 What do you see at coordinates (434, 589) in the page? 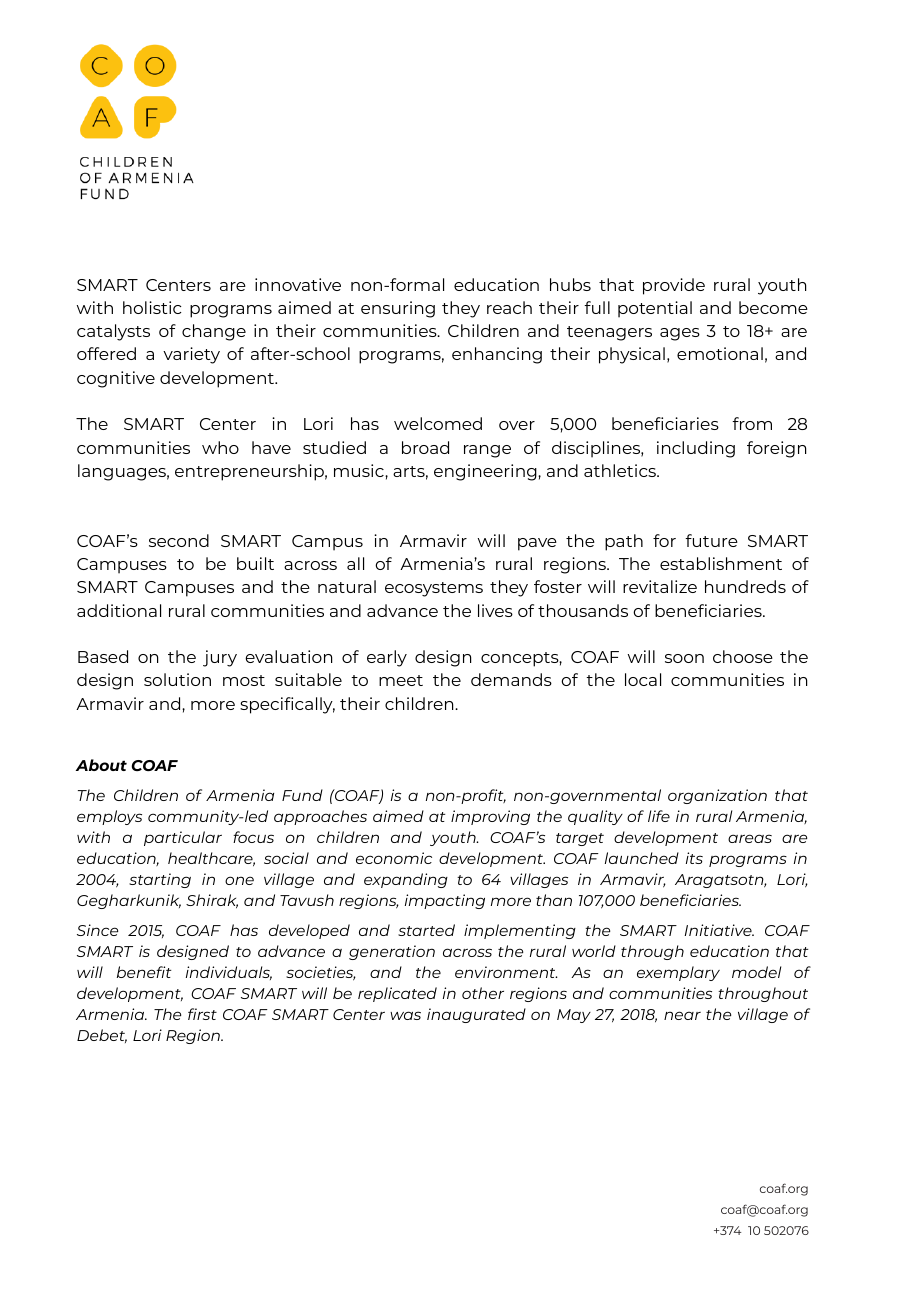
I see `ecosystems` at bounding box center [434, 589].
